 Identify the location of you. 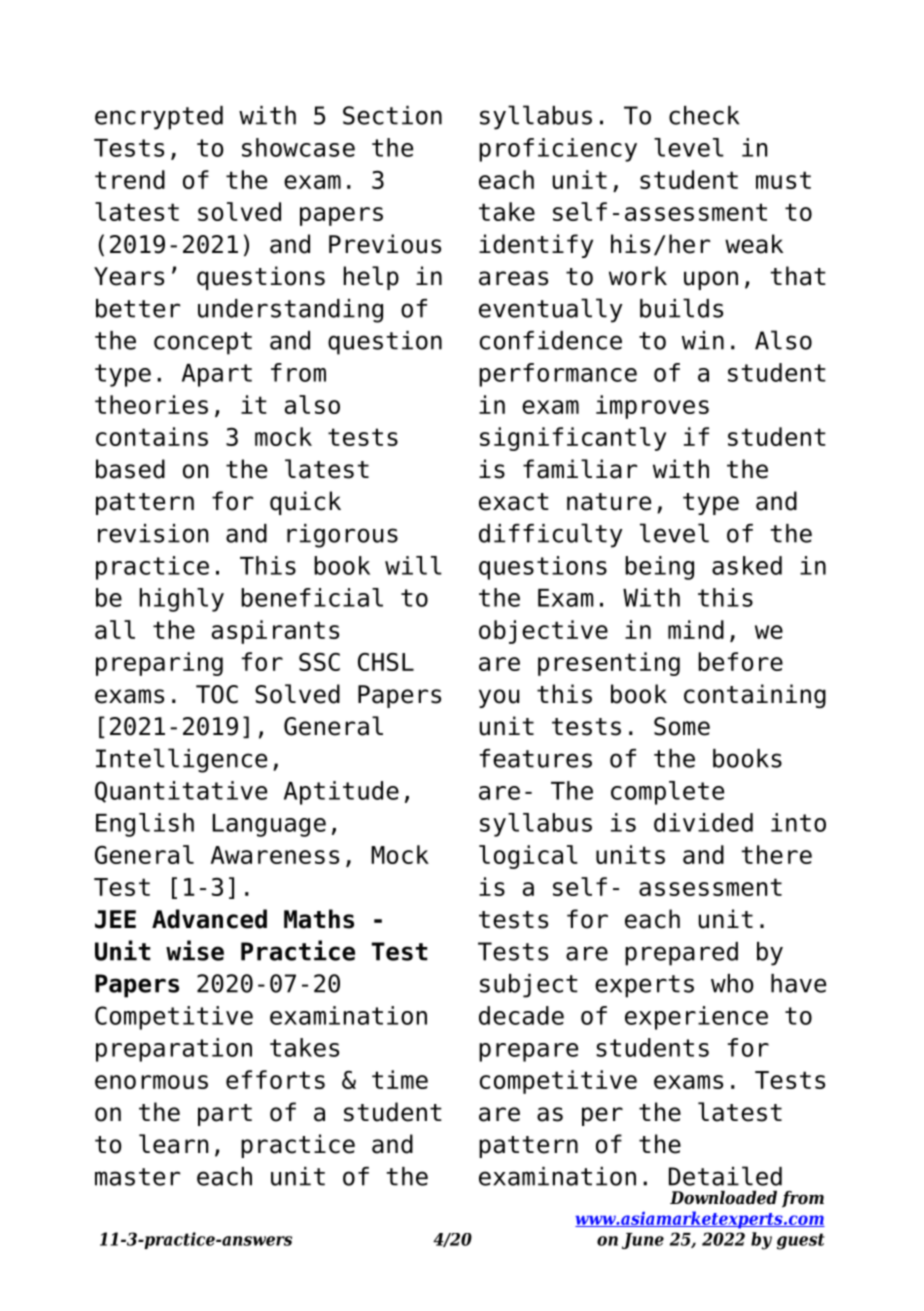
(499, 698).
